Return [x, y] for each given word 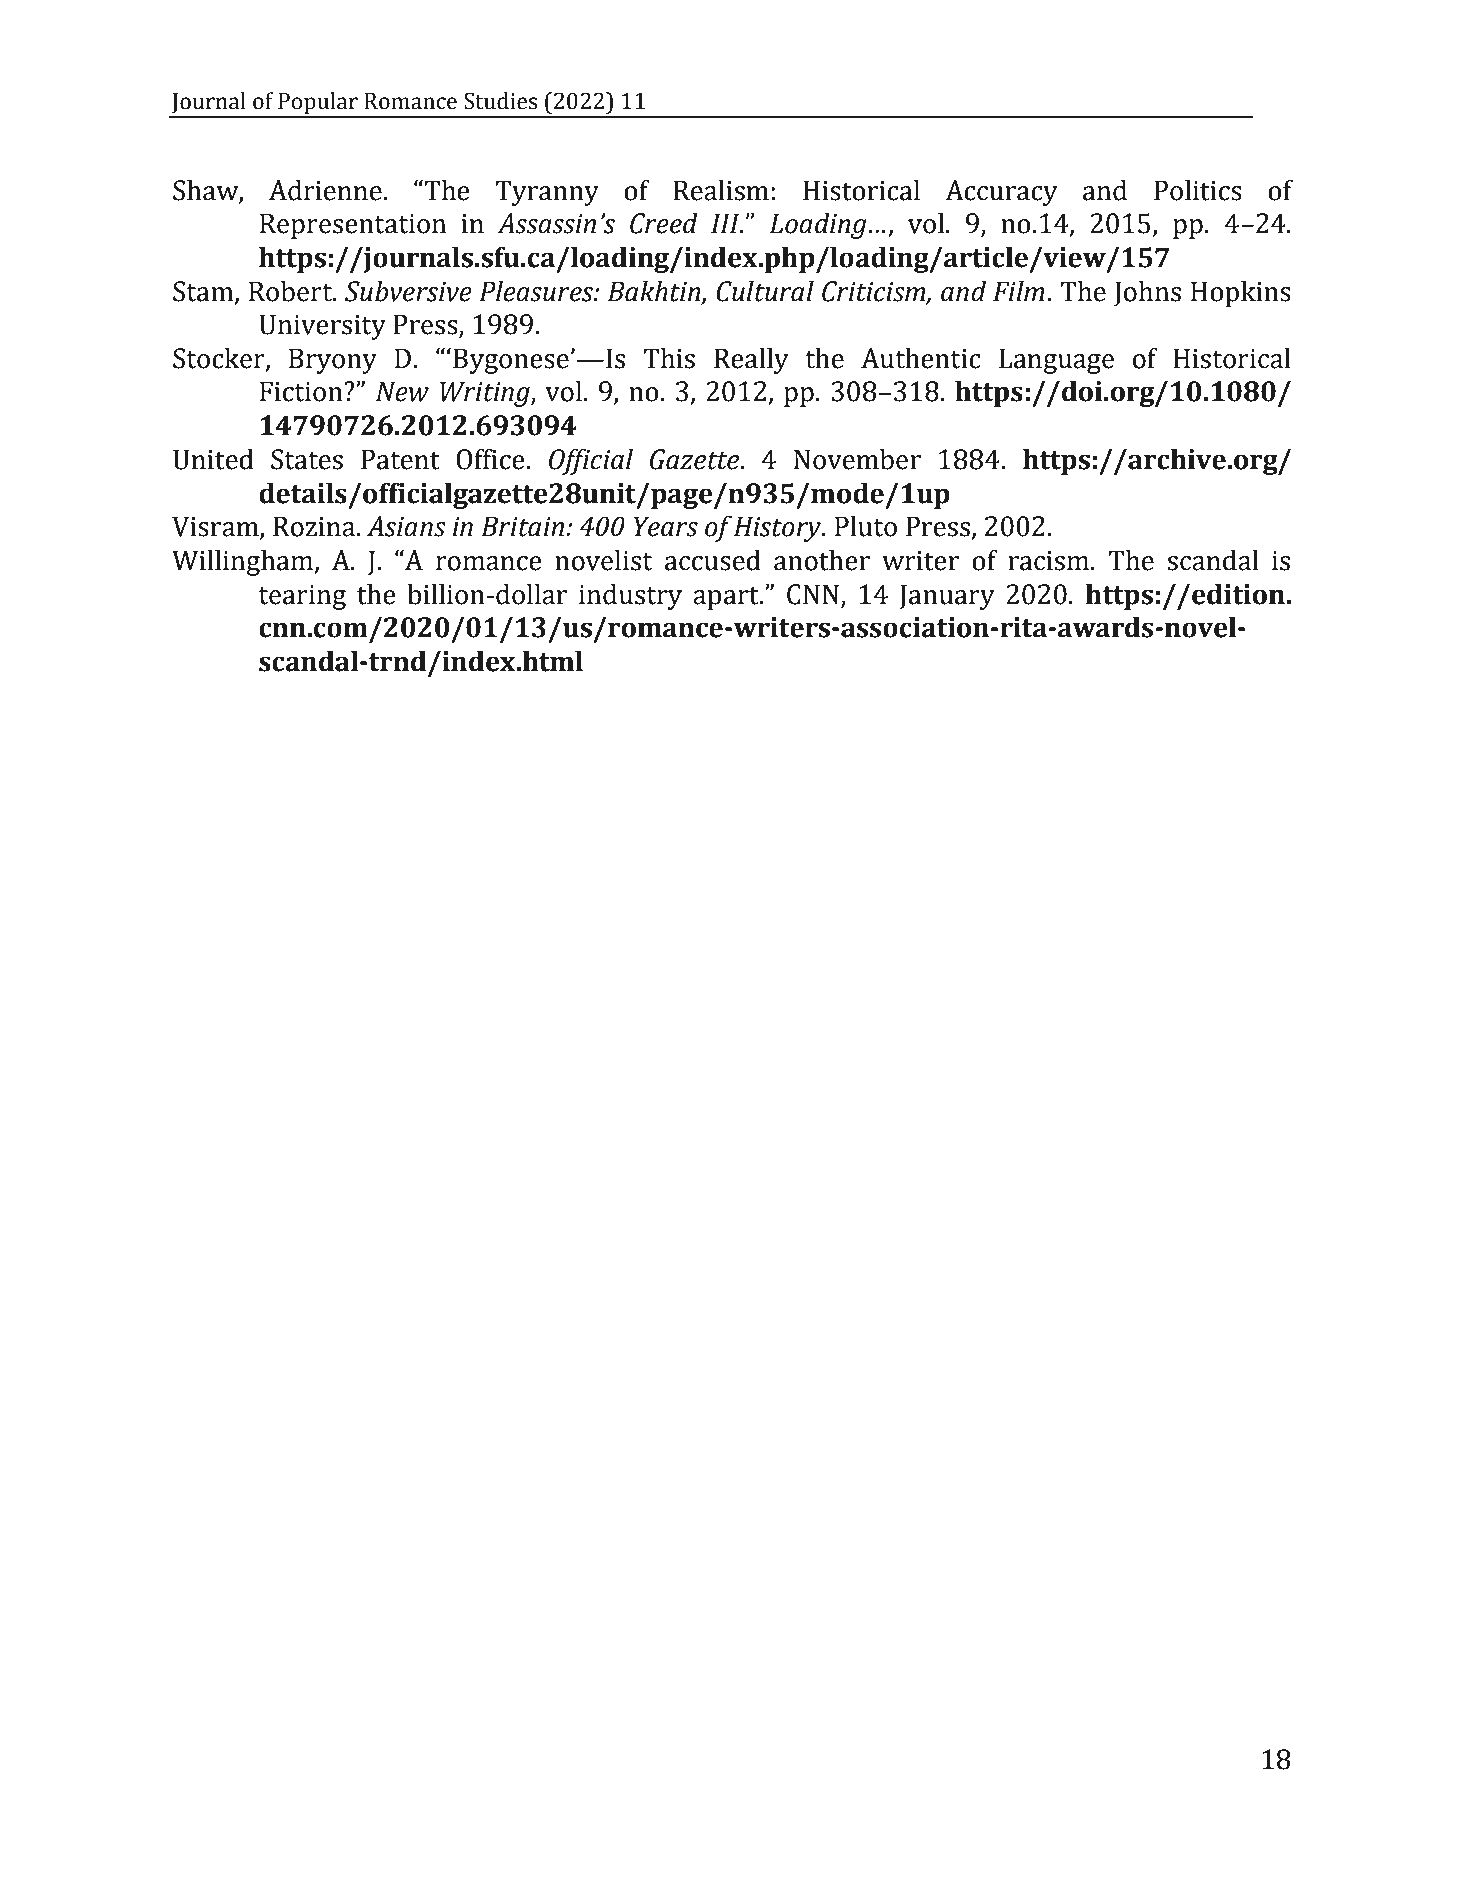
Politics [1198, 190]
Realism [721, 190]
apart [727, 598]
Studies [500, 101]
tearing [302, 597]
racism [1048, 561]
